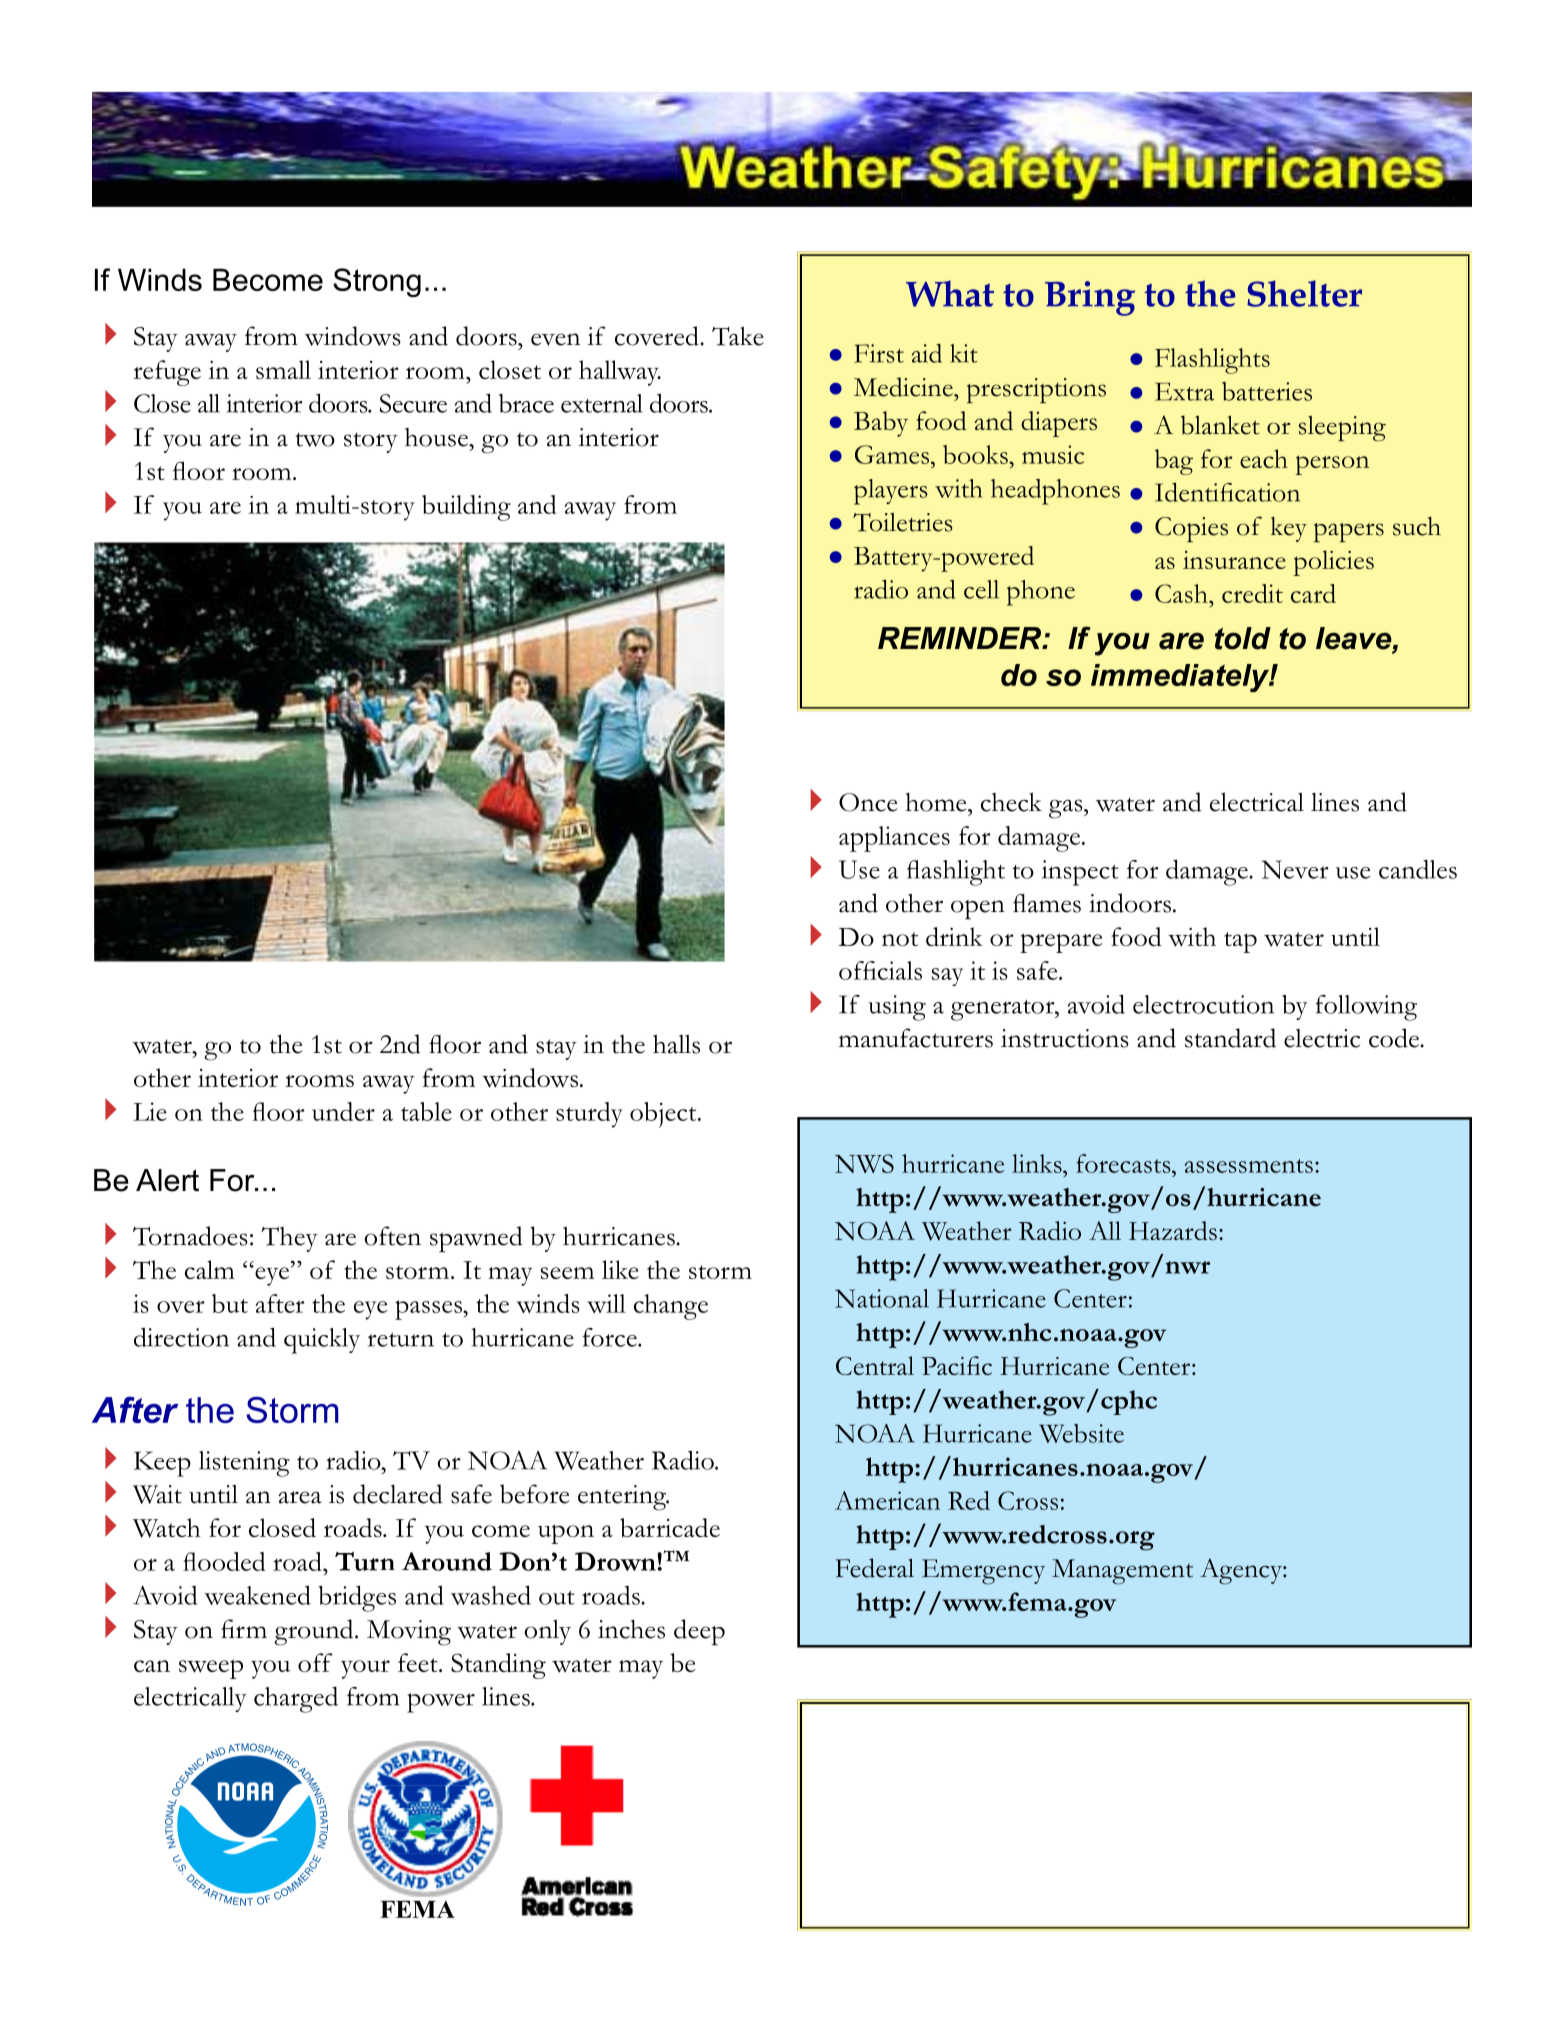 The image size is (1564, 2023). I want to click on Once, so click(868, 802).
